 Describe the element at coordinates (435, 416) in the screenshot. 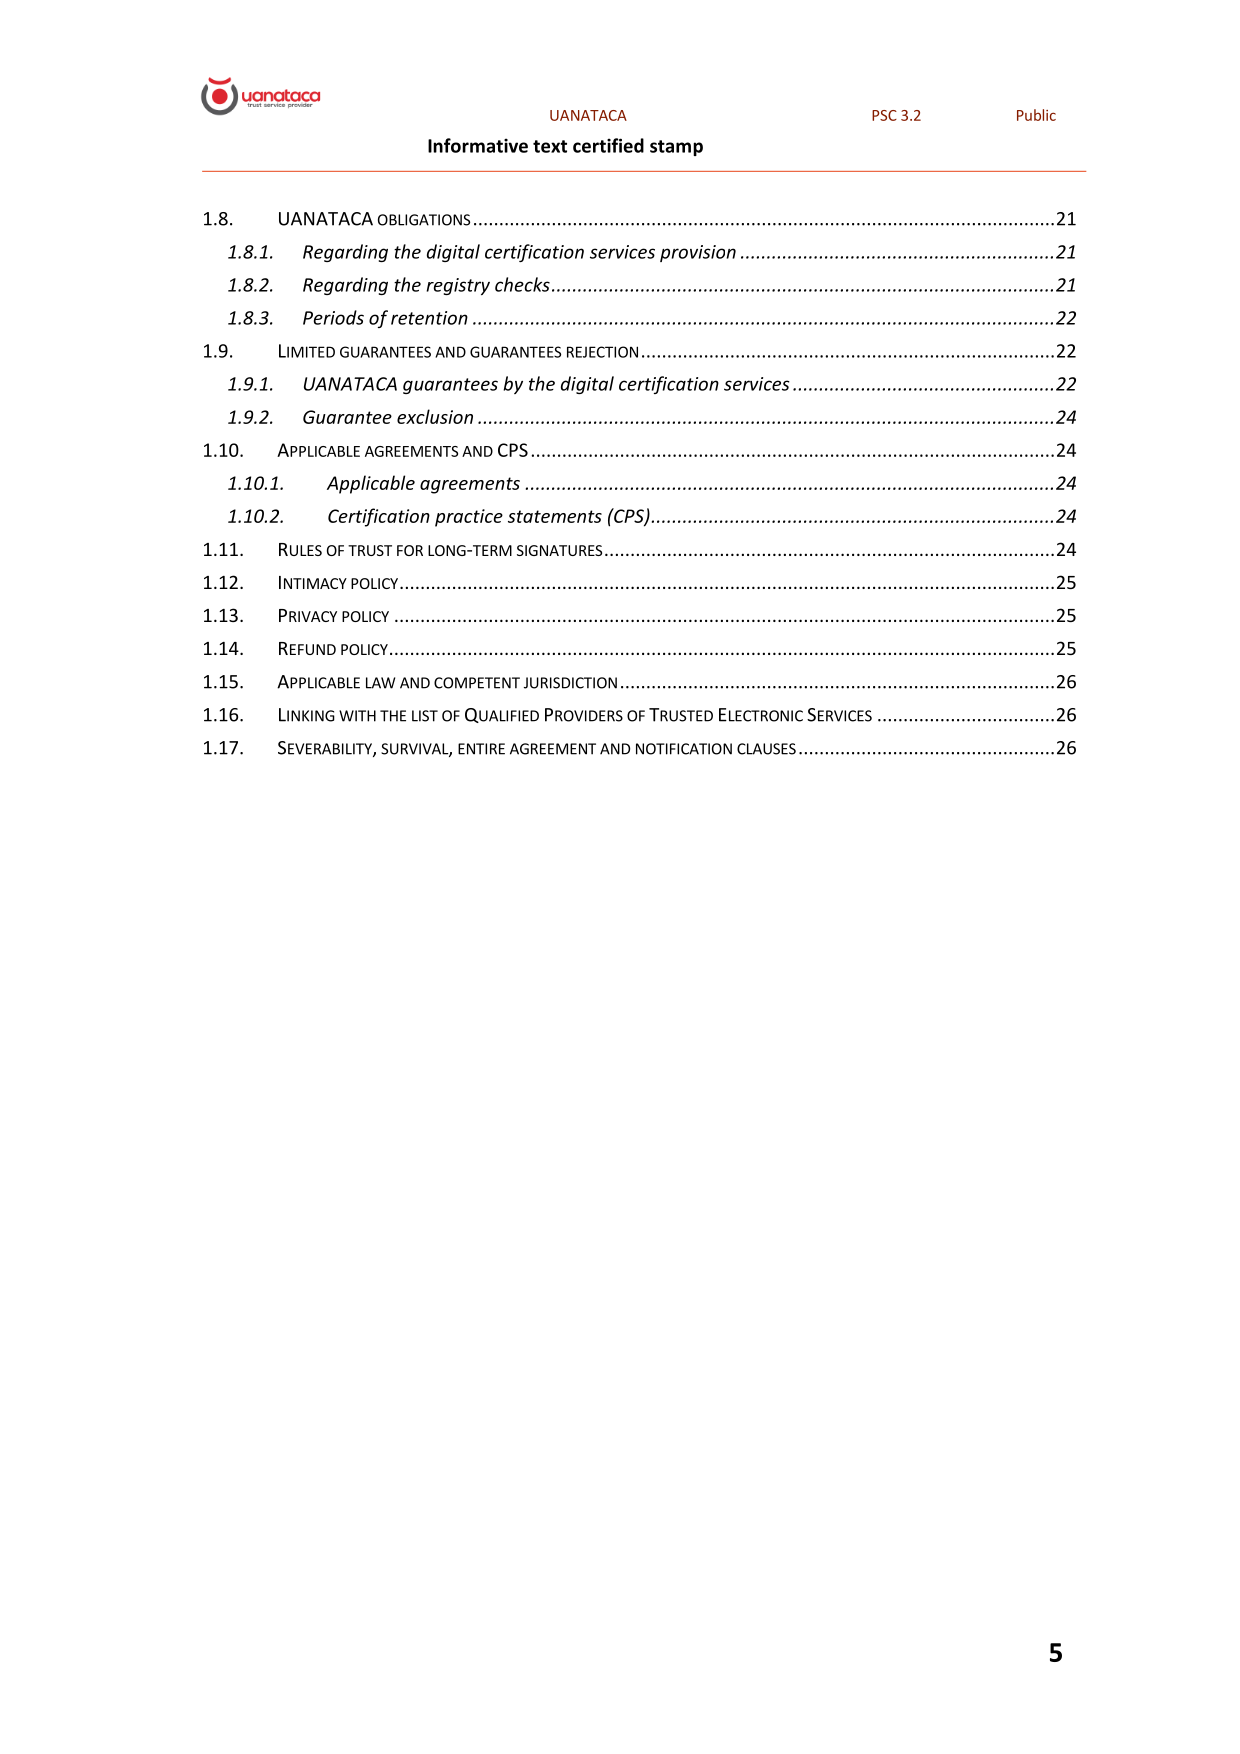

I see `exclusion` at that location.
